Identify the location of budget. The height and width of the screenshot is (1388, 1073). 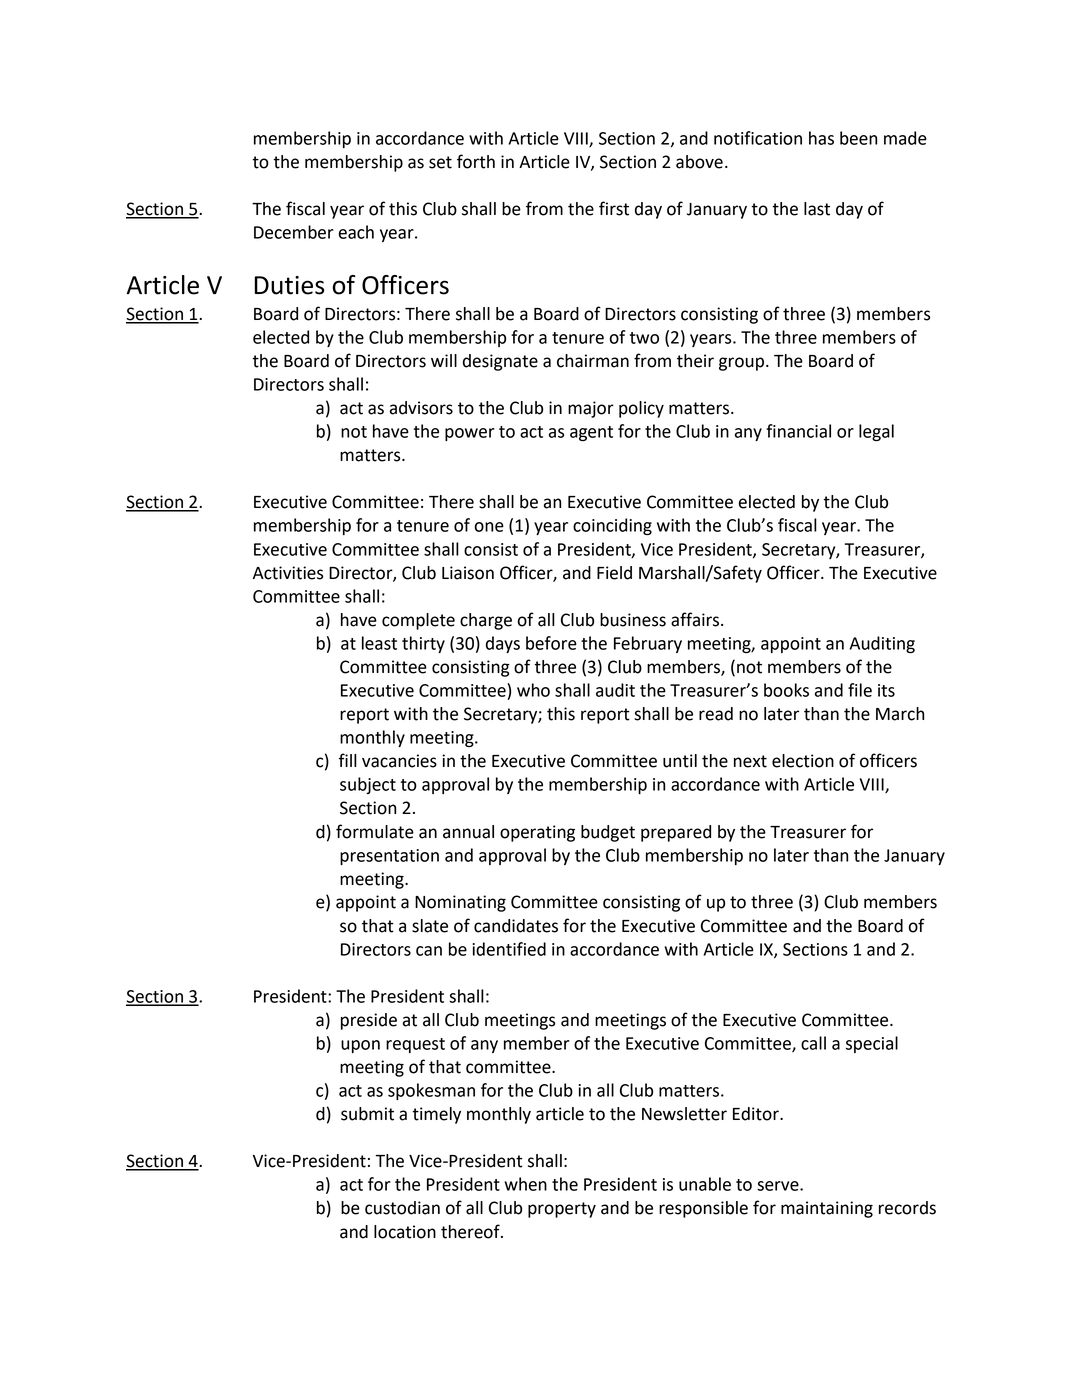
(608, 833).
